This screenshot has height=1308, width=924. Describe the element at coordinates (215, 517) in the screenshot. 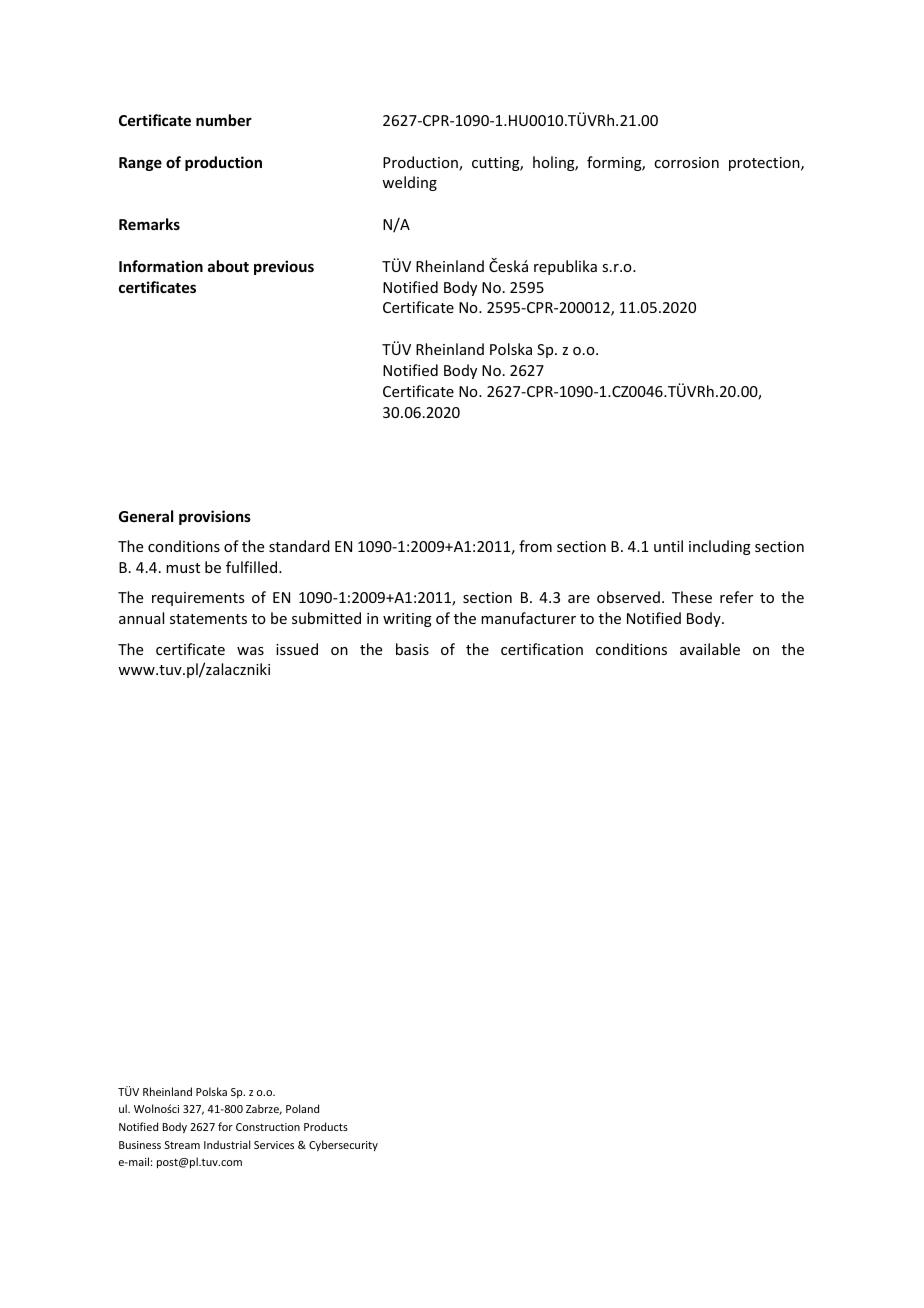

I see `provisions` at that location.
